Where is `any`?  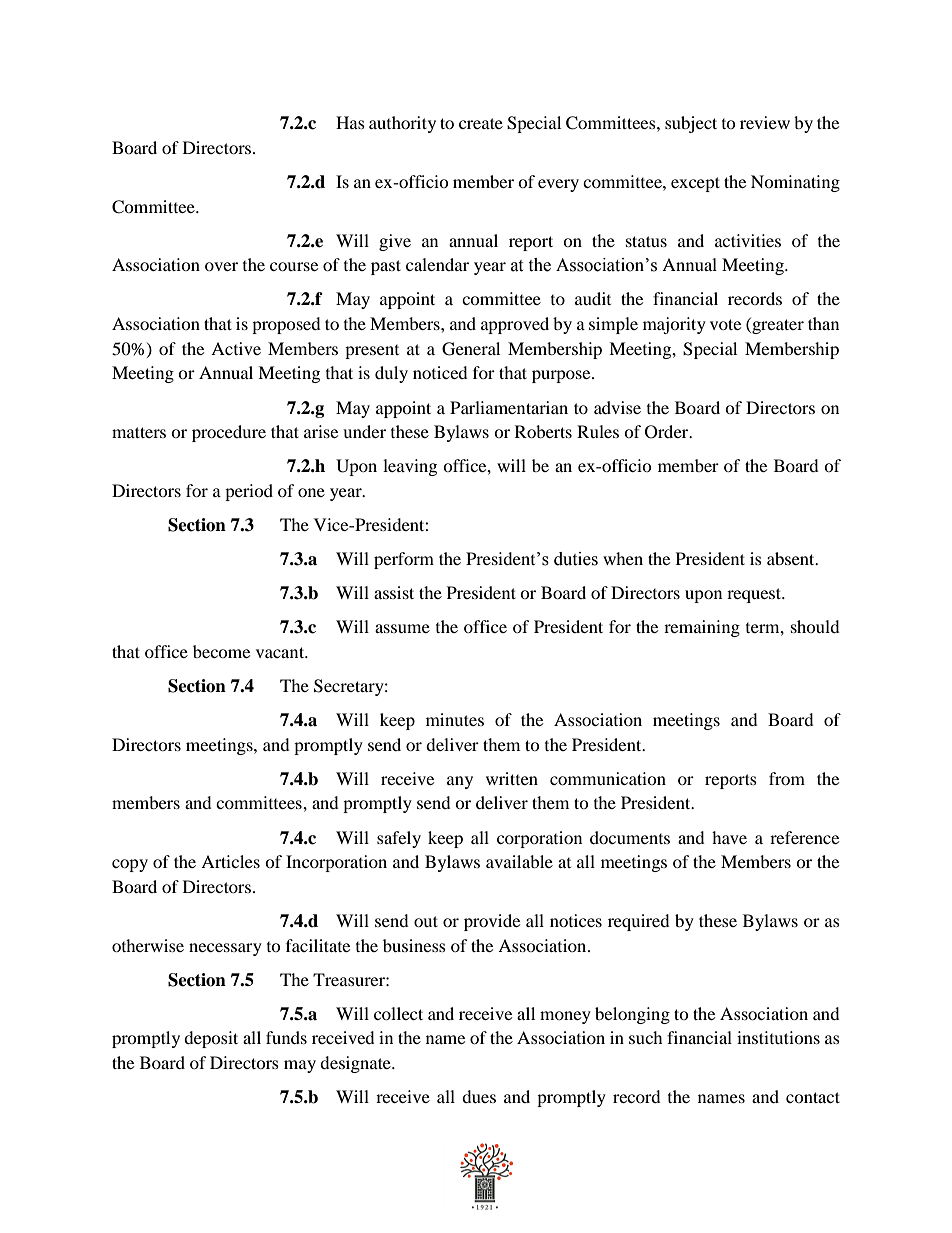
any is located at coordinates (460, 782).
